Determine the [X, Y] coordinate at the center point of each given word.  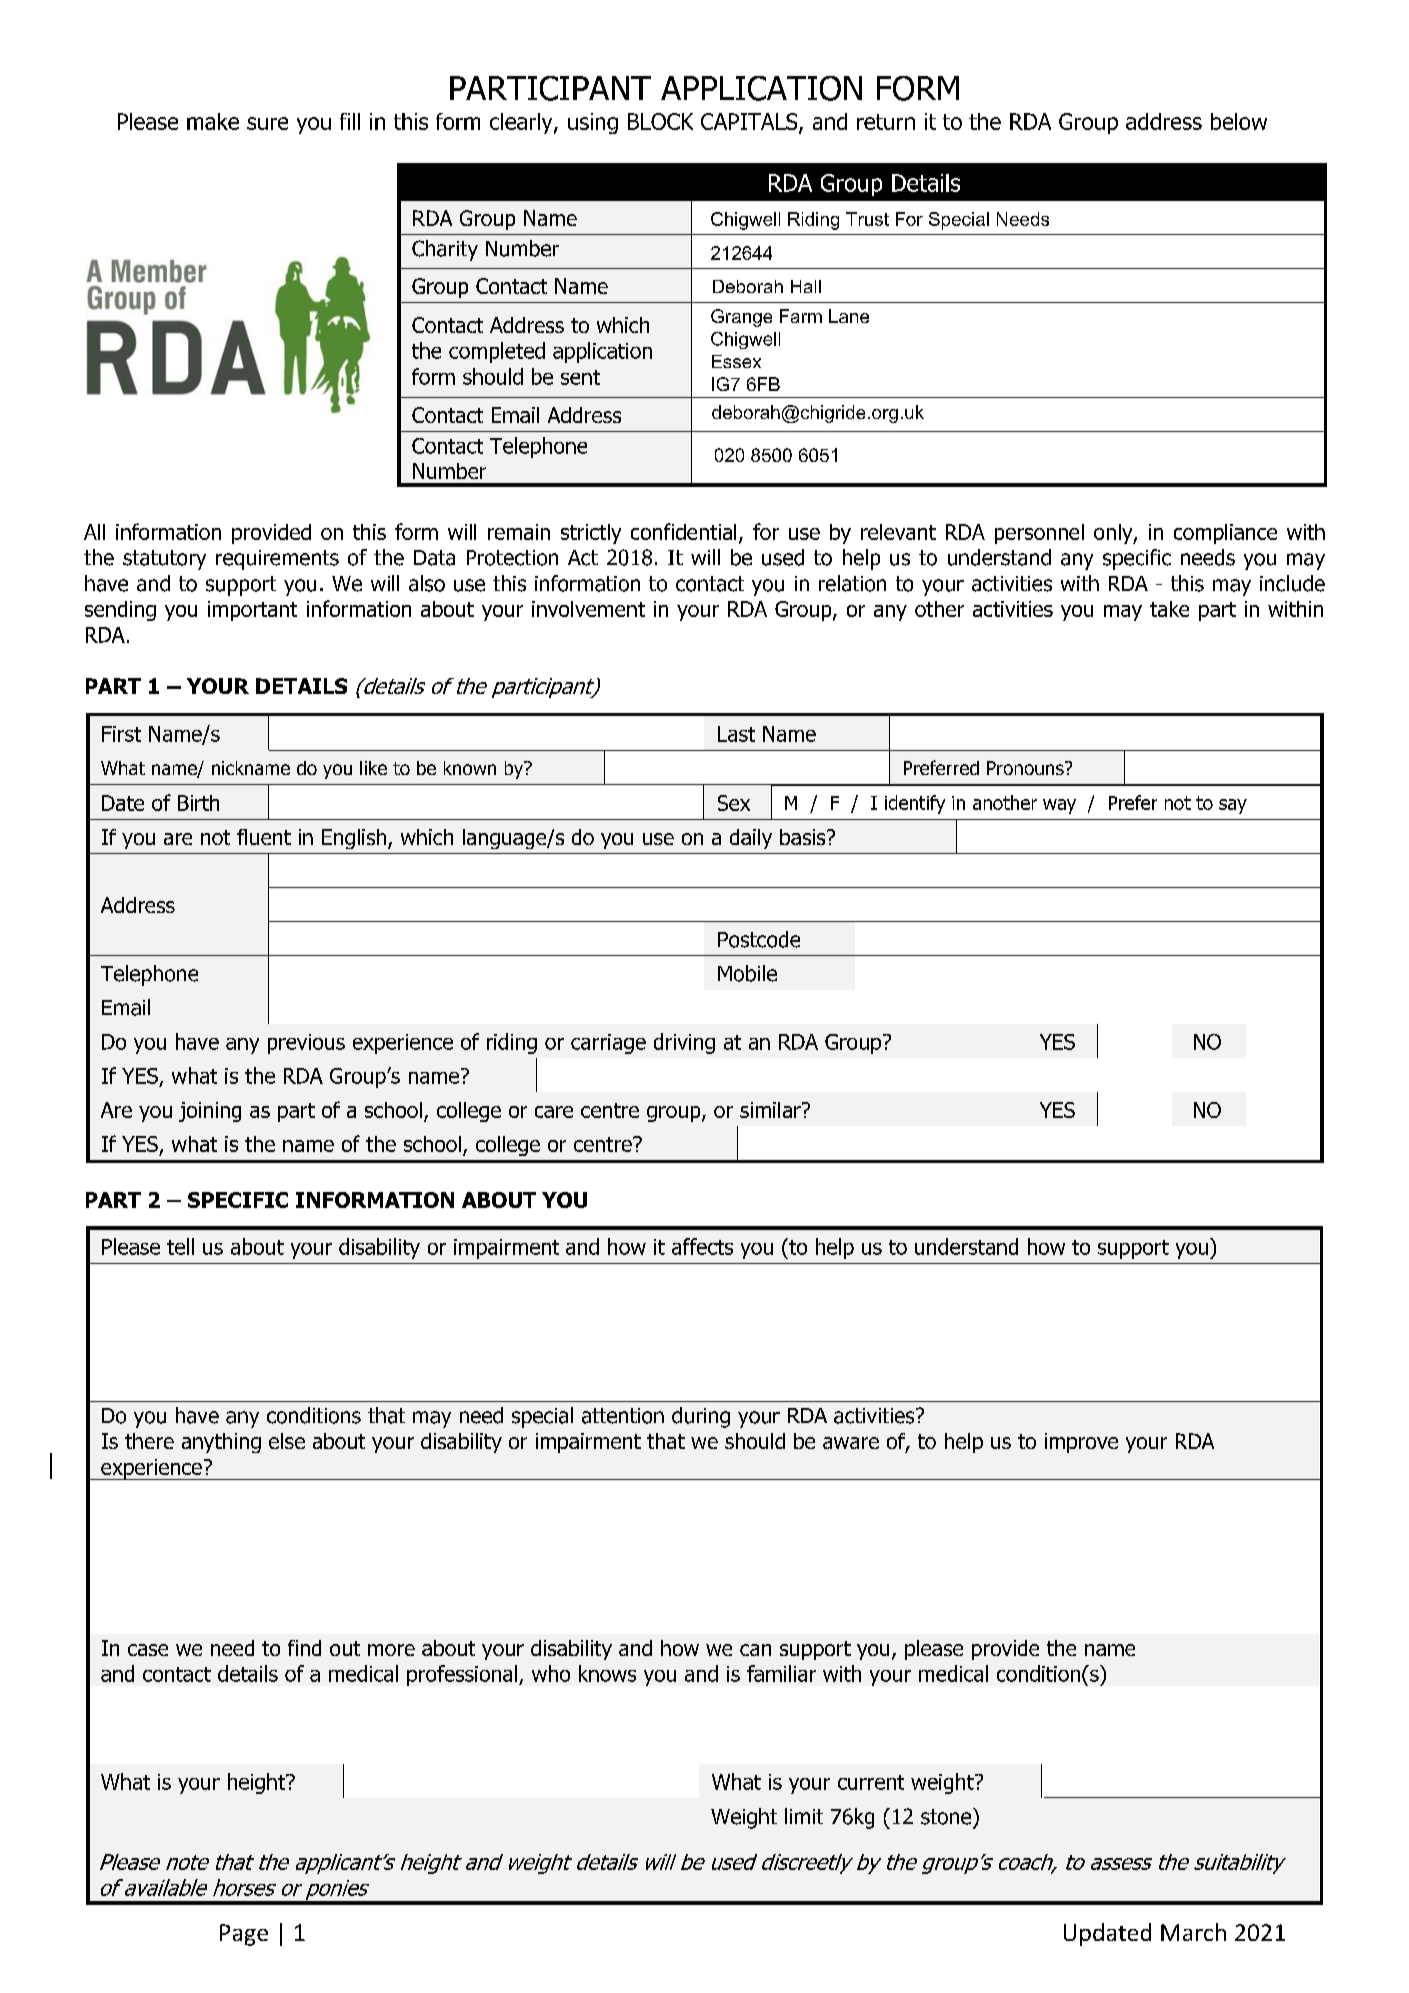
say [1233, 806]
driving [684, 1043]
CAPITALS [750, 123]
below [1239, 121]
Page [244, 1935]
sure [267, 123]
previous [306, 1044]
